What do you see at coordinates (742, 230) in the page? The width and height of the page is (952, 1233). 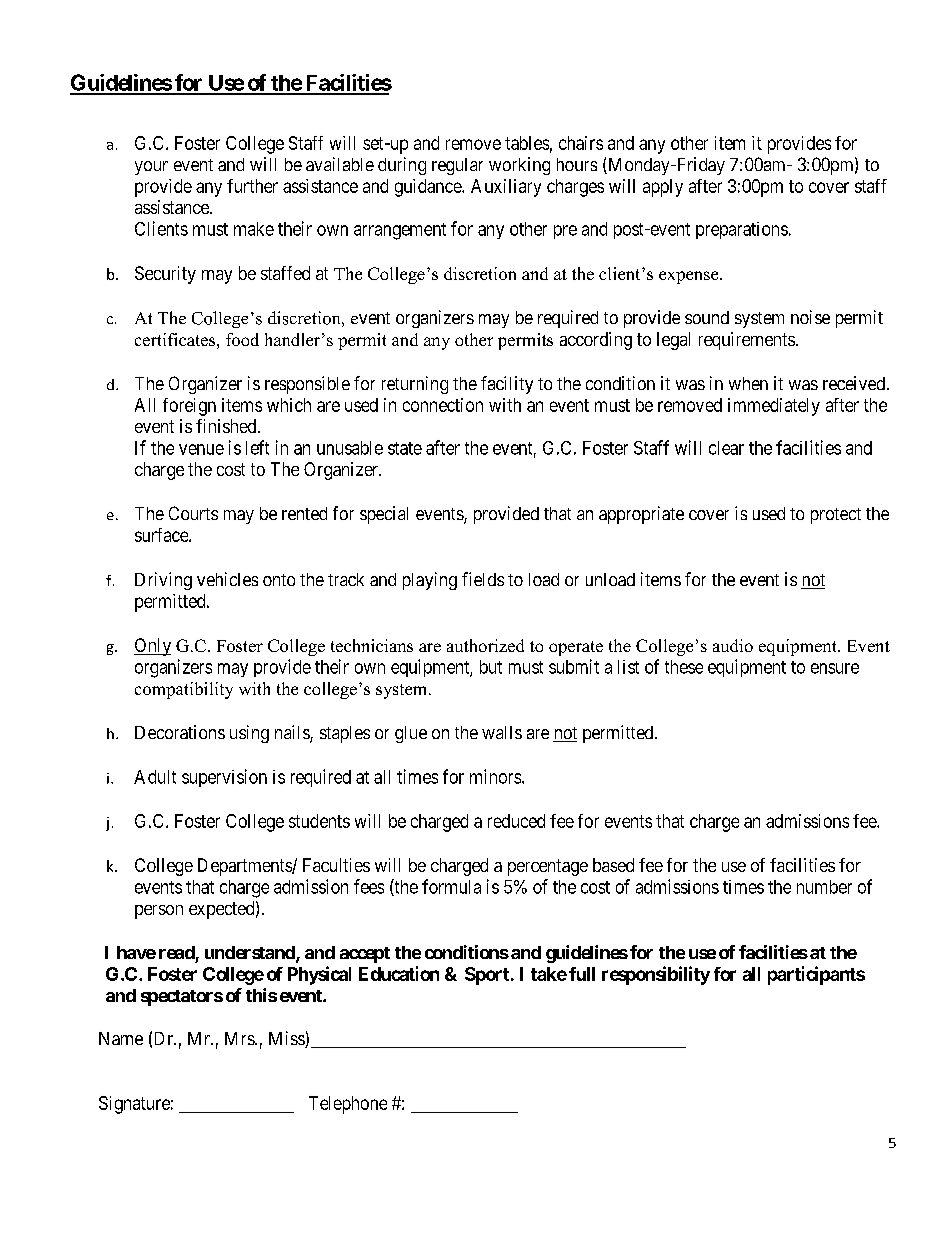 I see `preparations` at bounding box center [742, 230].
